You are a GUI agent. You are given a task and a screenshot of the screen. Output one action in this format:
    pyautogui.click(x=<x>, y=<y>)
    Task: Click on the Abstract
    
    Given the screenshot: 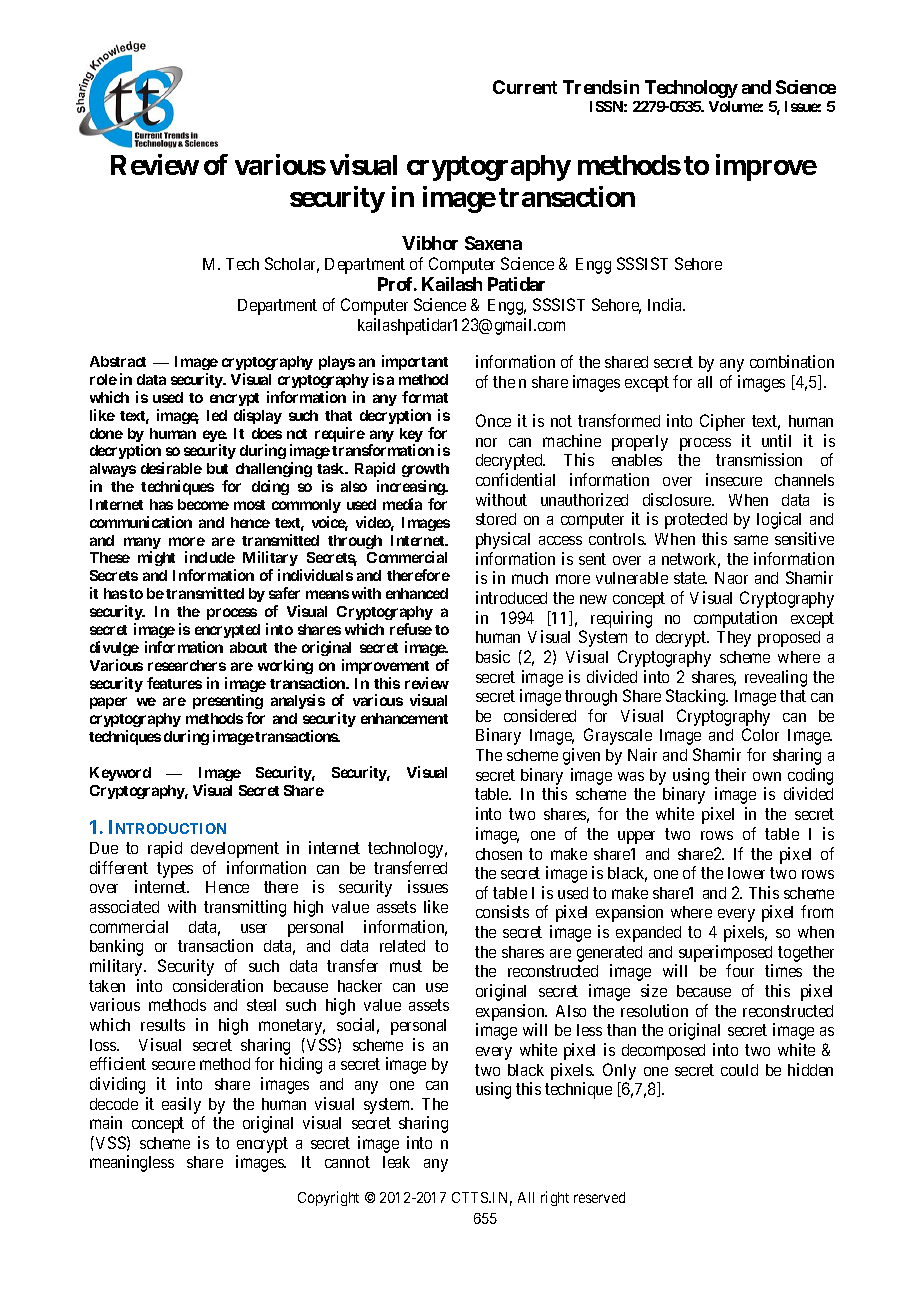 What is the action you would take?
    pyautogui.click(x=118, y=361)
